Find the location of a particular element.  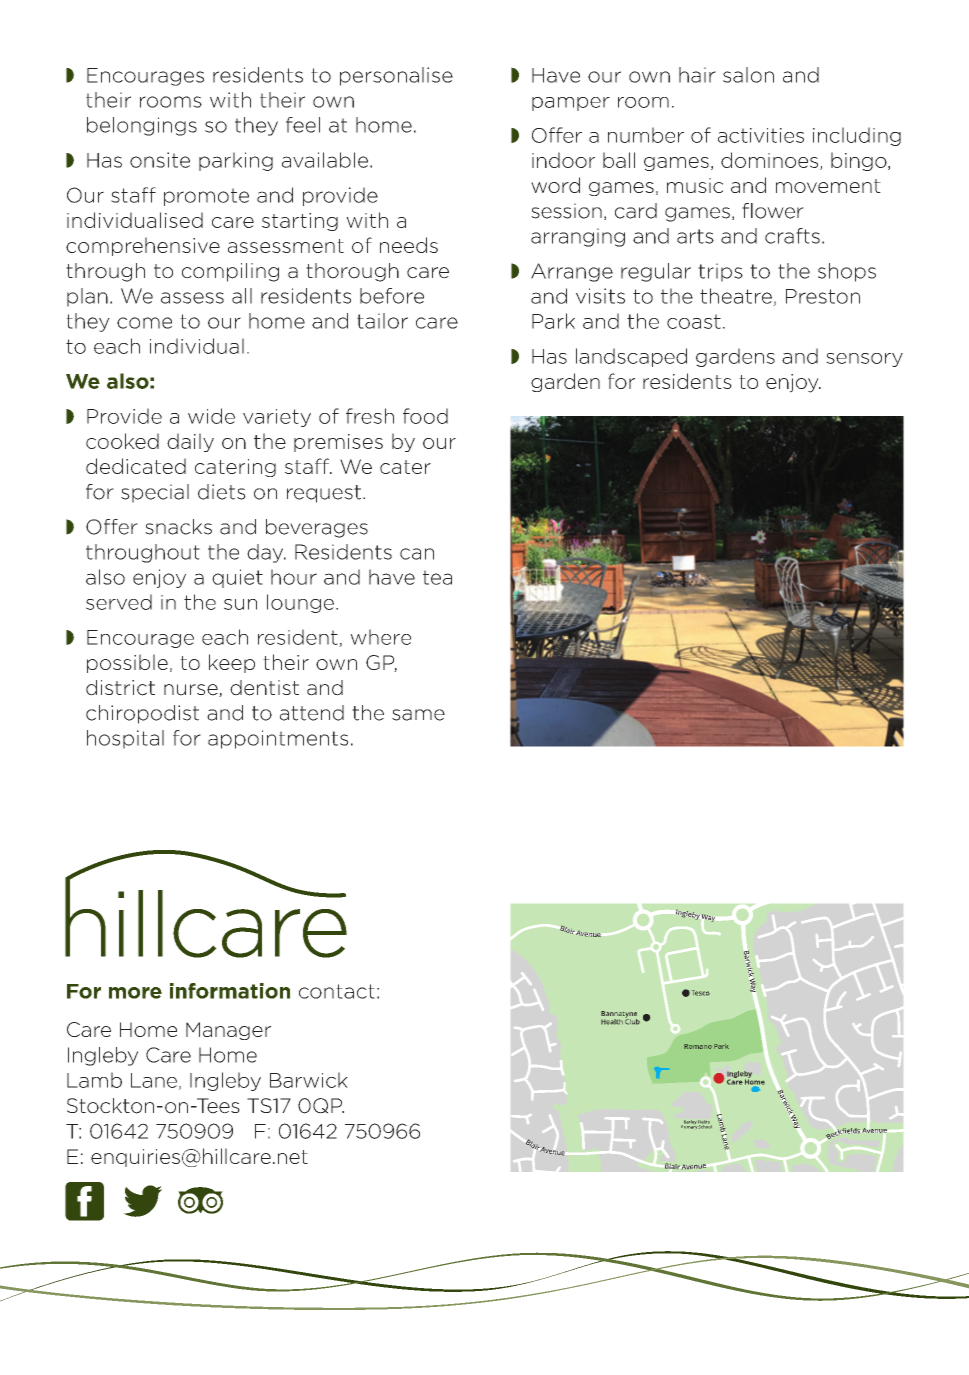

same is located at coordinates (418, 715).
